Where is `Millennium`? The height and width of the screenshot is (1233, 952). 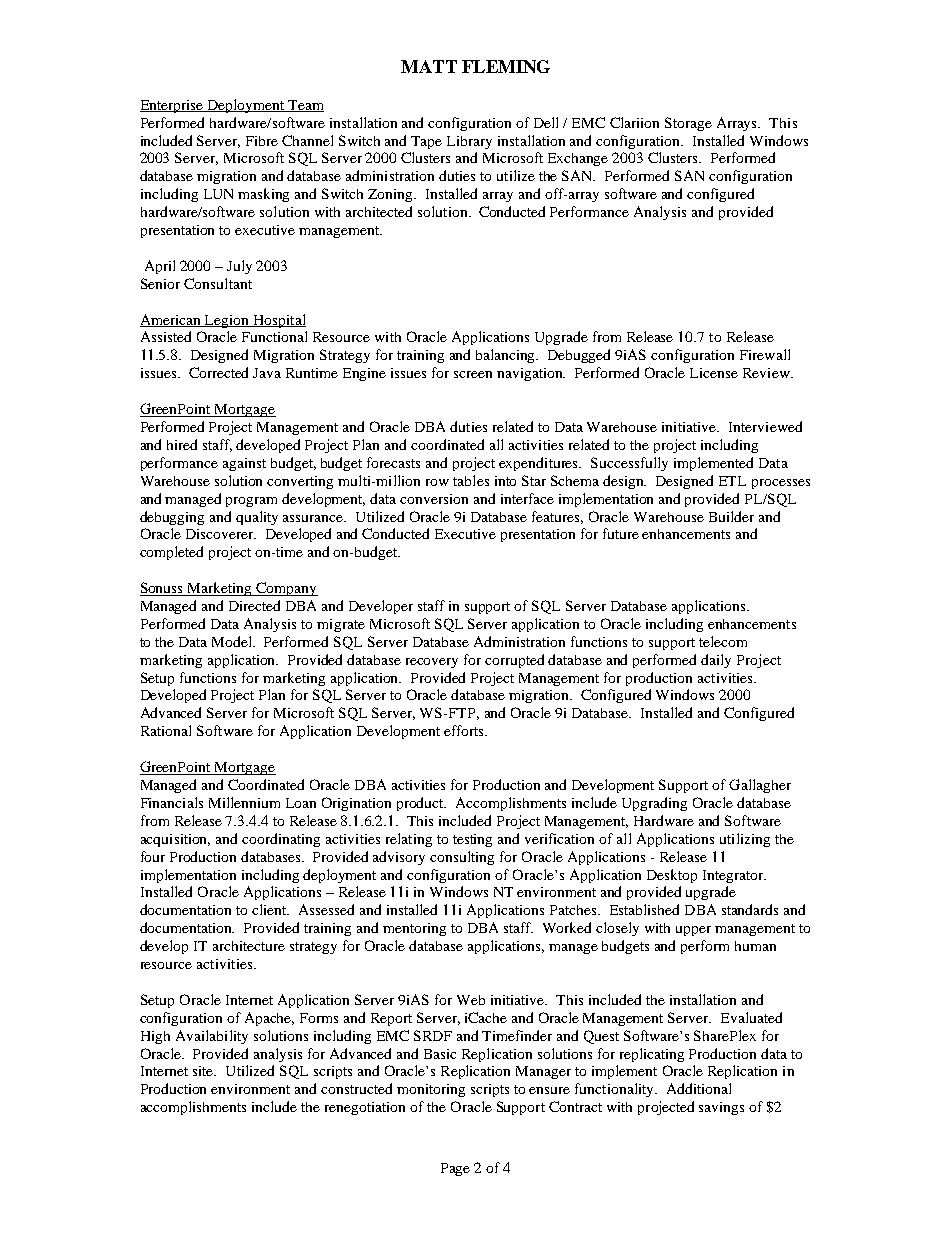 Millennium is located at coordinates (244, 802).
